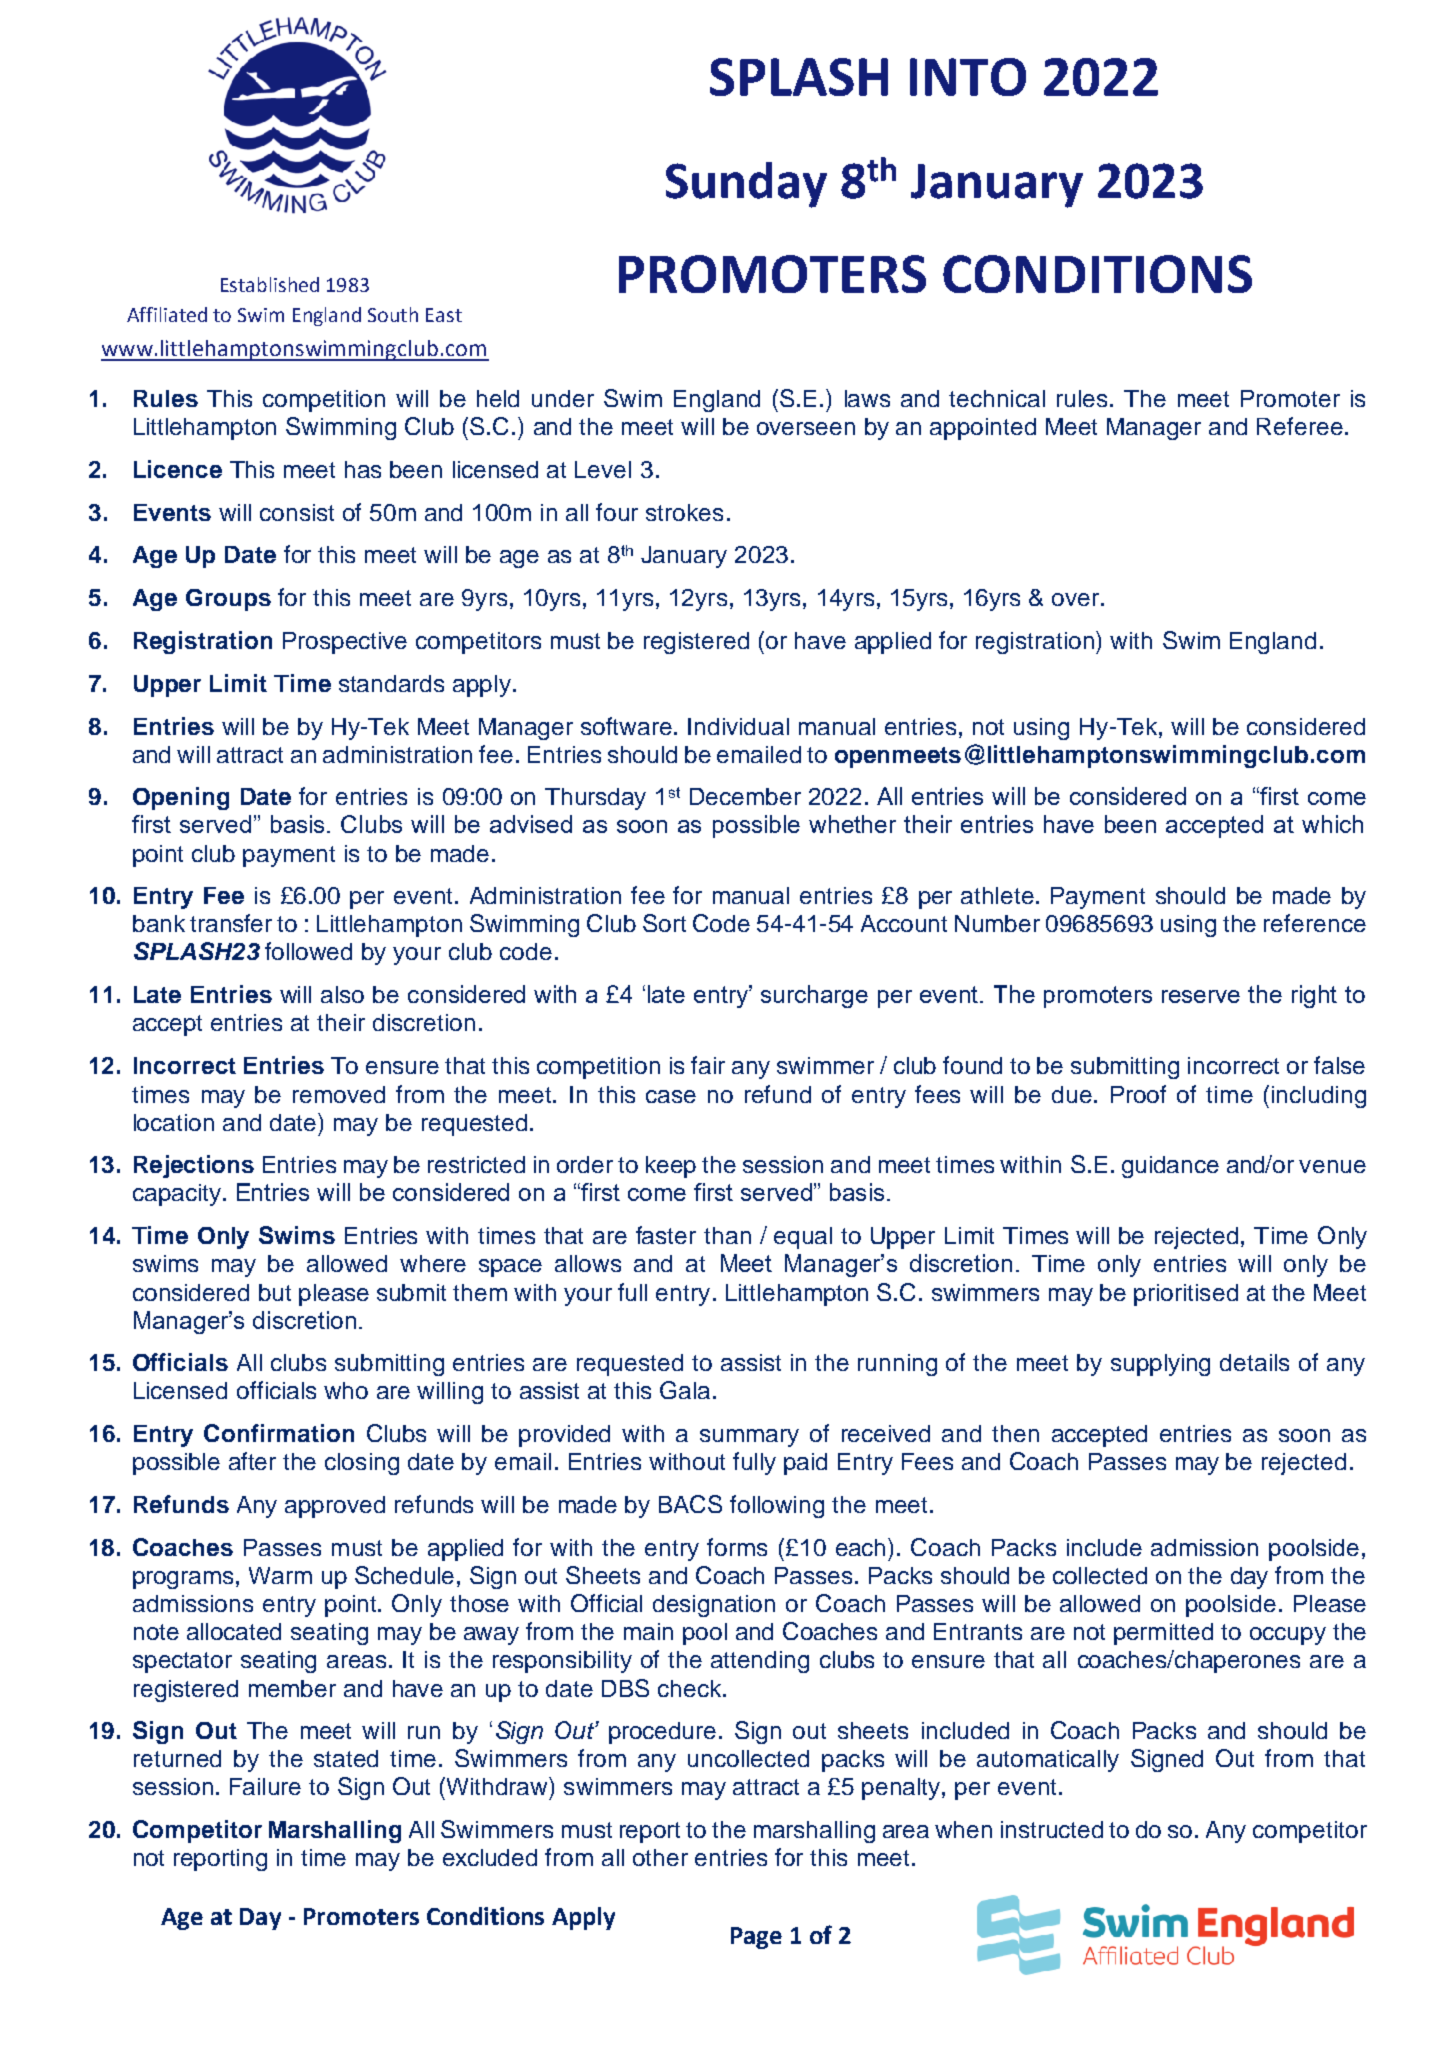 The image size is (1455, 2058). I want to click on Sunday, so click(746, 185).
